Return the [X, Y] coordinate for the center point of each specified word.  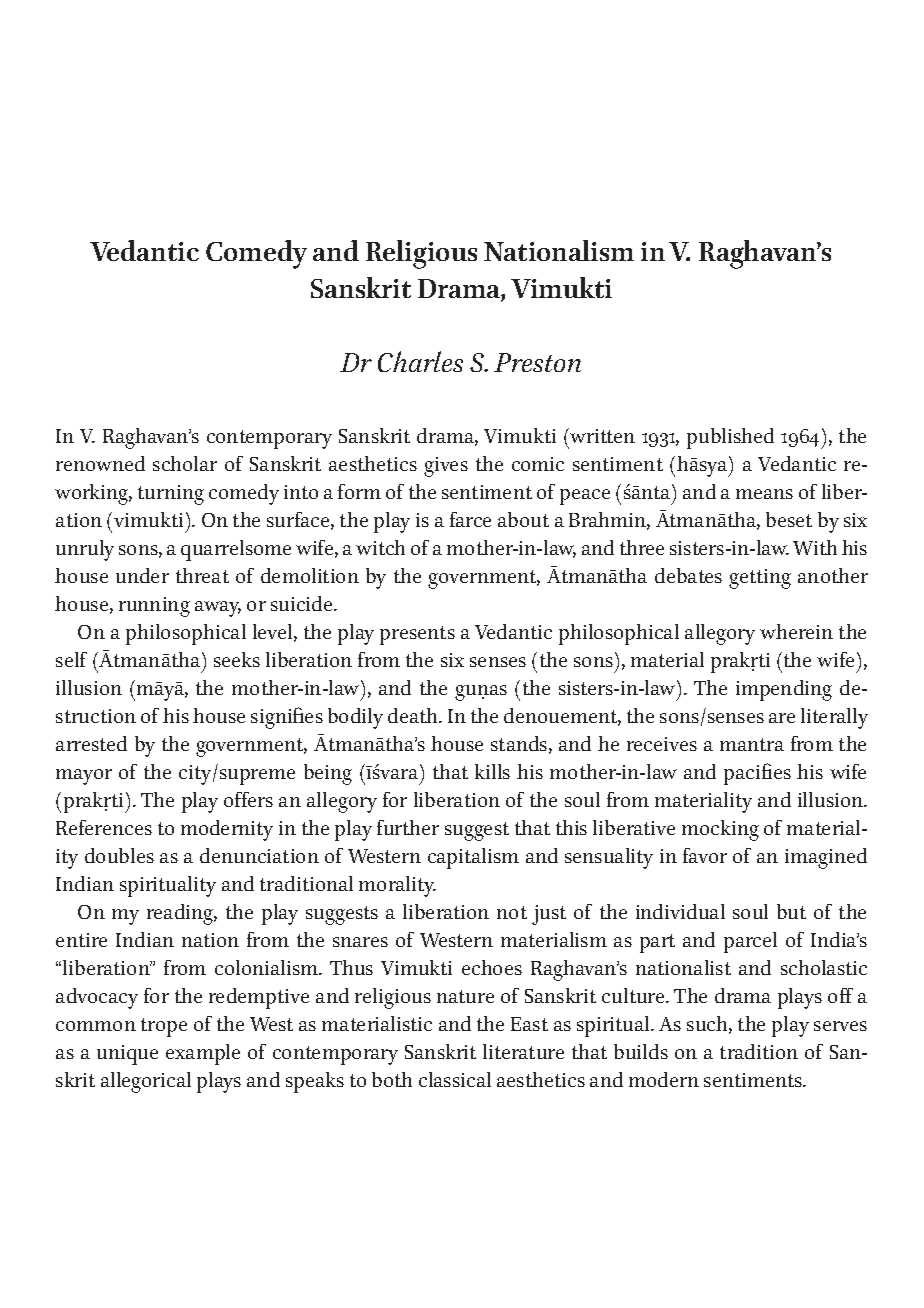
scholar [185, 463]
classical [455, 1079]
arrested [91, 743]
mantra [752, 744]
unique [127, 1055]
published [730, 438]
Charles [420, 361]
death [414, 715]
